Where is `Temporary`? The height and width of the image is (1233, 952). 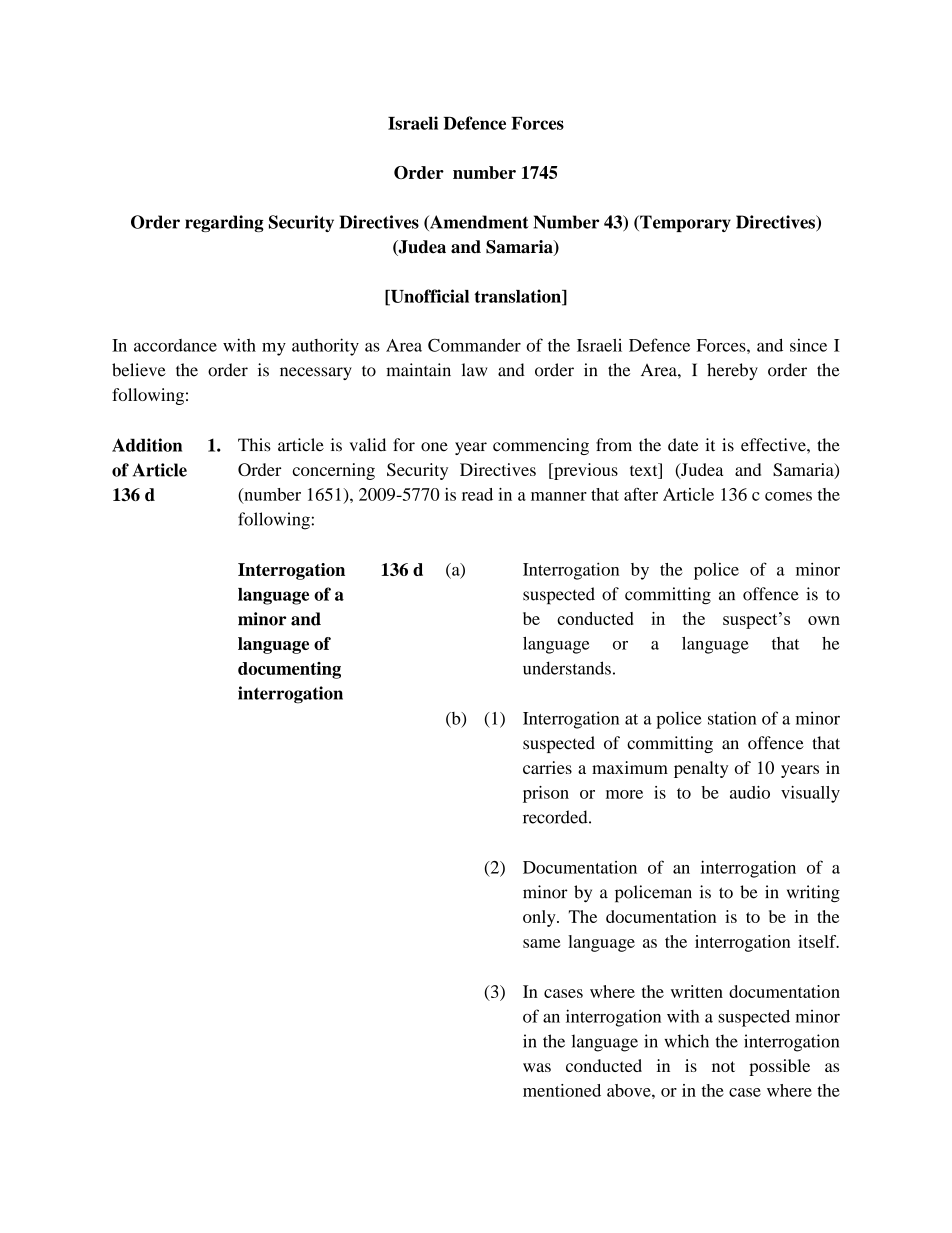 Temporary is located at coordinates (684, 223).
